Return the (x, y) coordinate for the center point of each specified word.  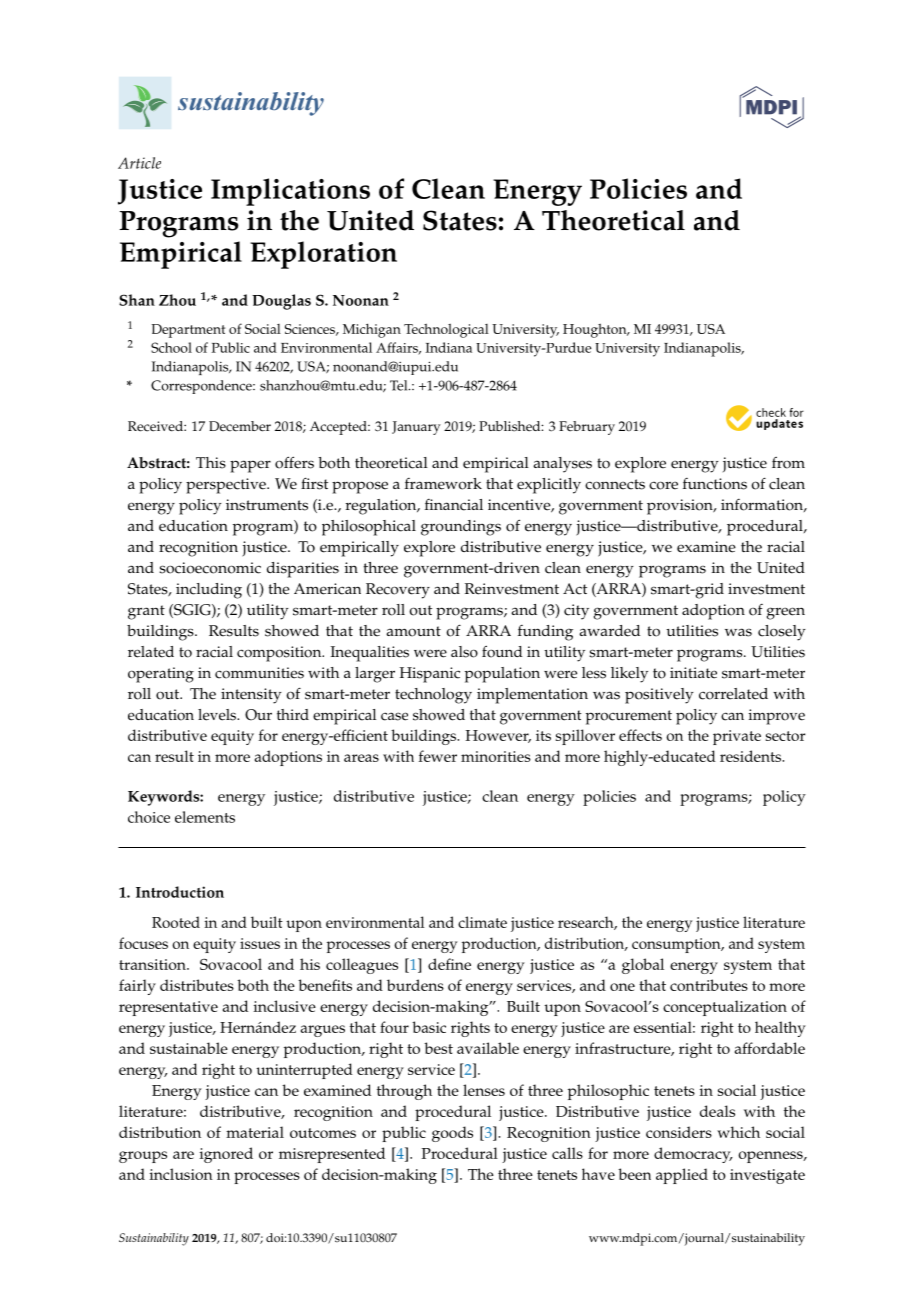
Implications (290, 192)
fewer (438, 756)
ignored (226, 1155)
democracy (693, 1155)
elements (205, 817)
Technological (446, 331)
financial (454, 505)
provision (681, 507)
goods (452, 1134)
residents (752, 756)
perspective (227, 486)
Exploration (323, 255)
